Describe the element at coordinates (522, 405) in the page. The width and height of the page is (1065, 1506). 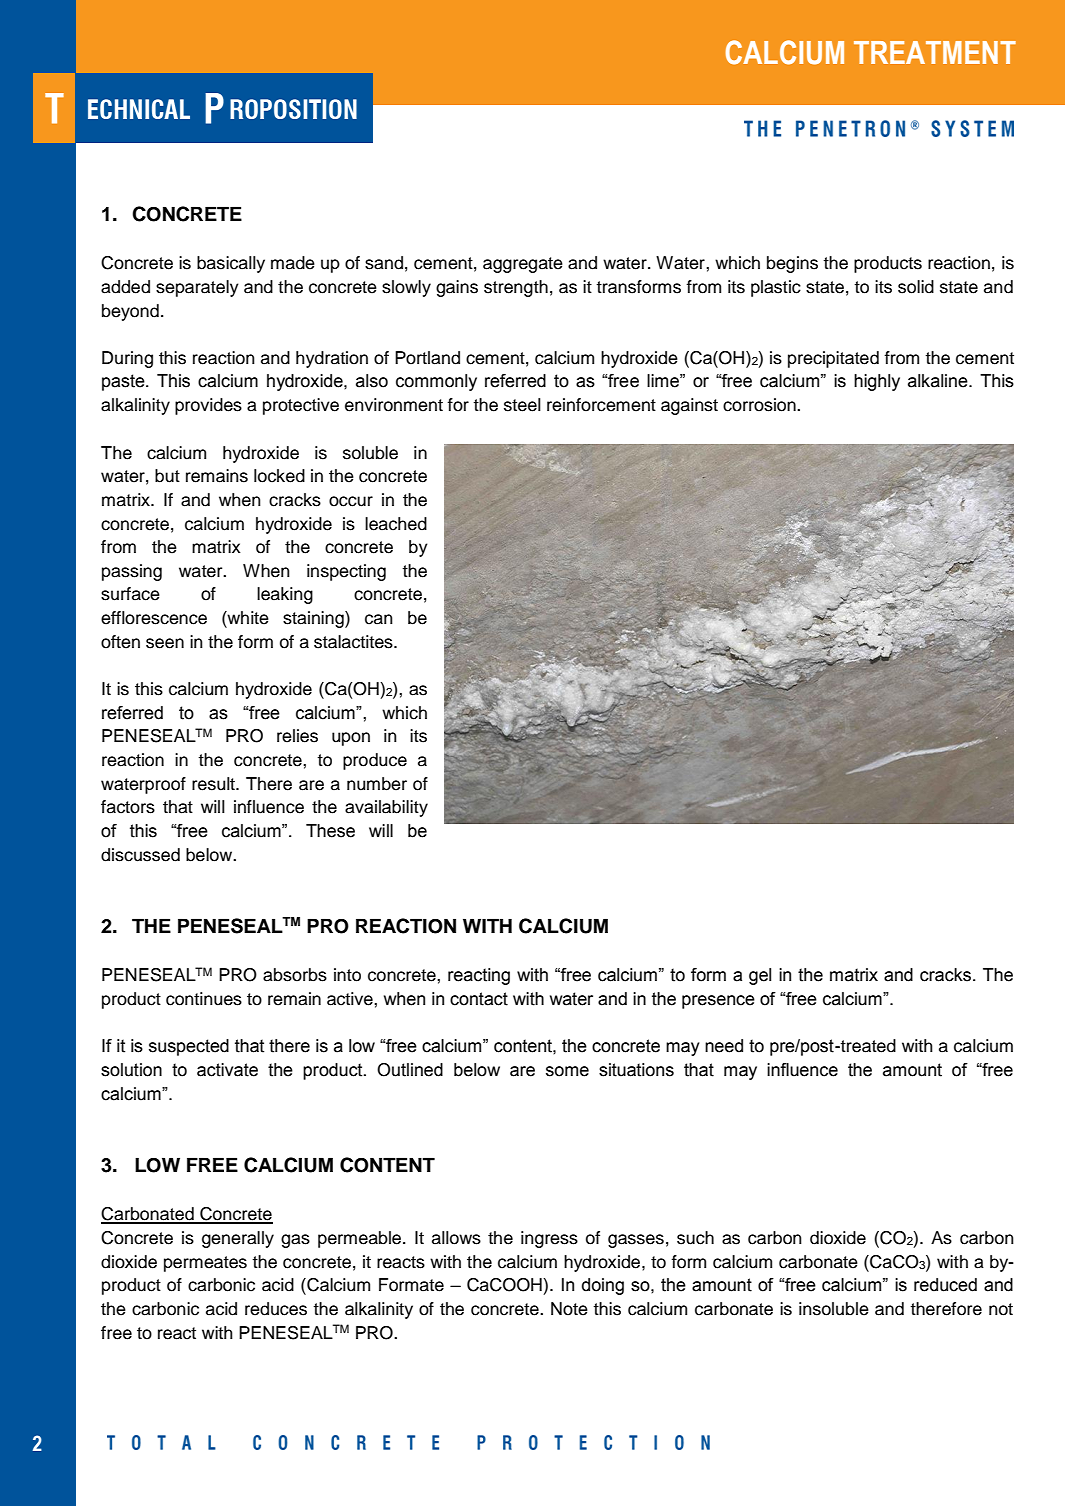
I see `steel` at that location.
